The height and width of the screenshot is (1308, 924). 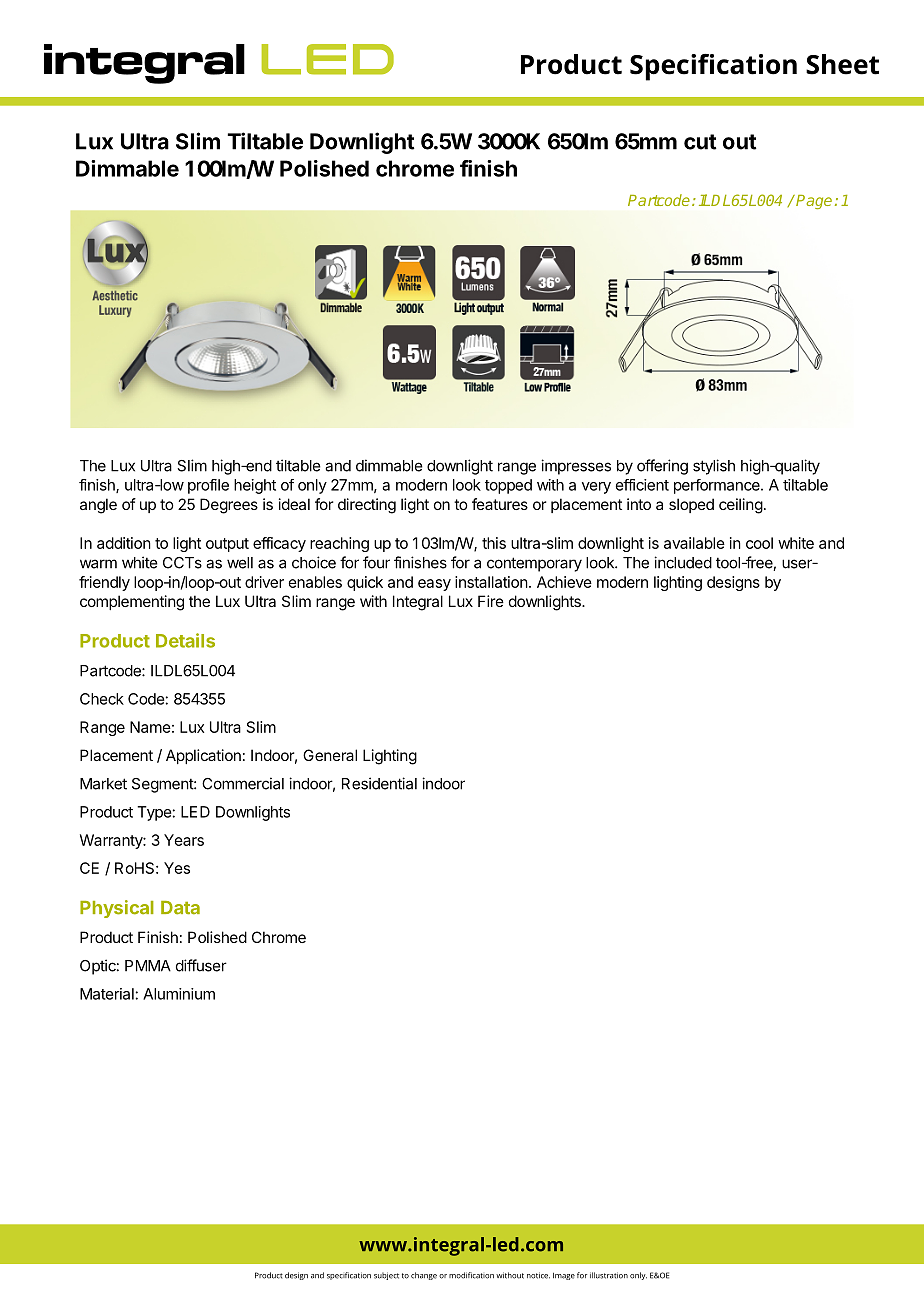 I want to click on Yes, so click(x=177, y=868).
